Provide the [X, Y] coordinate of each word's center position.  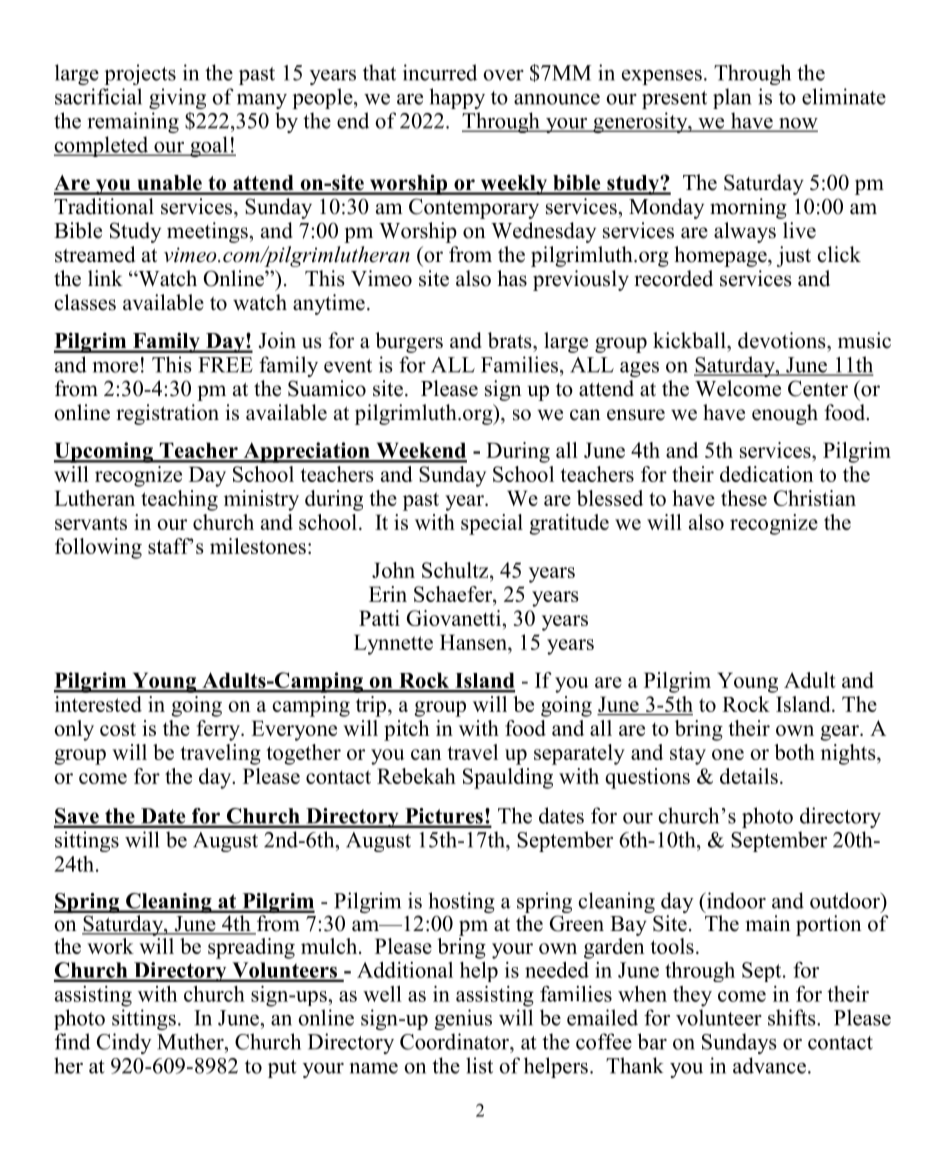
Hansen [474, 642]
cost [118, 729]
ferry [219, 730]
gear [840, 733]
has [512, 278]
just [794, 256]
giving [177, 98]
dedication [766, 474]
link [105, 278]
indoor [735, 900]
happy [457, 98]
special [492, 524]
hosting [461, 904]
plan [732, 98]
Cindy [124, 1043]
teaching [179, 500]
